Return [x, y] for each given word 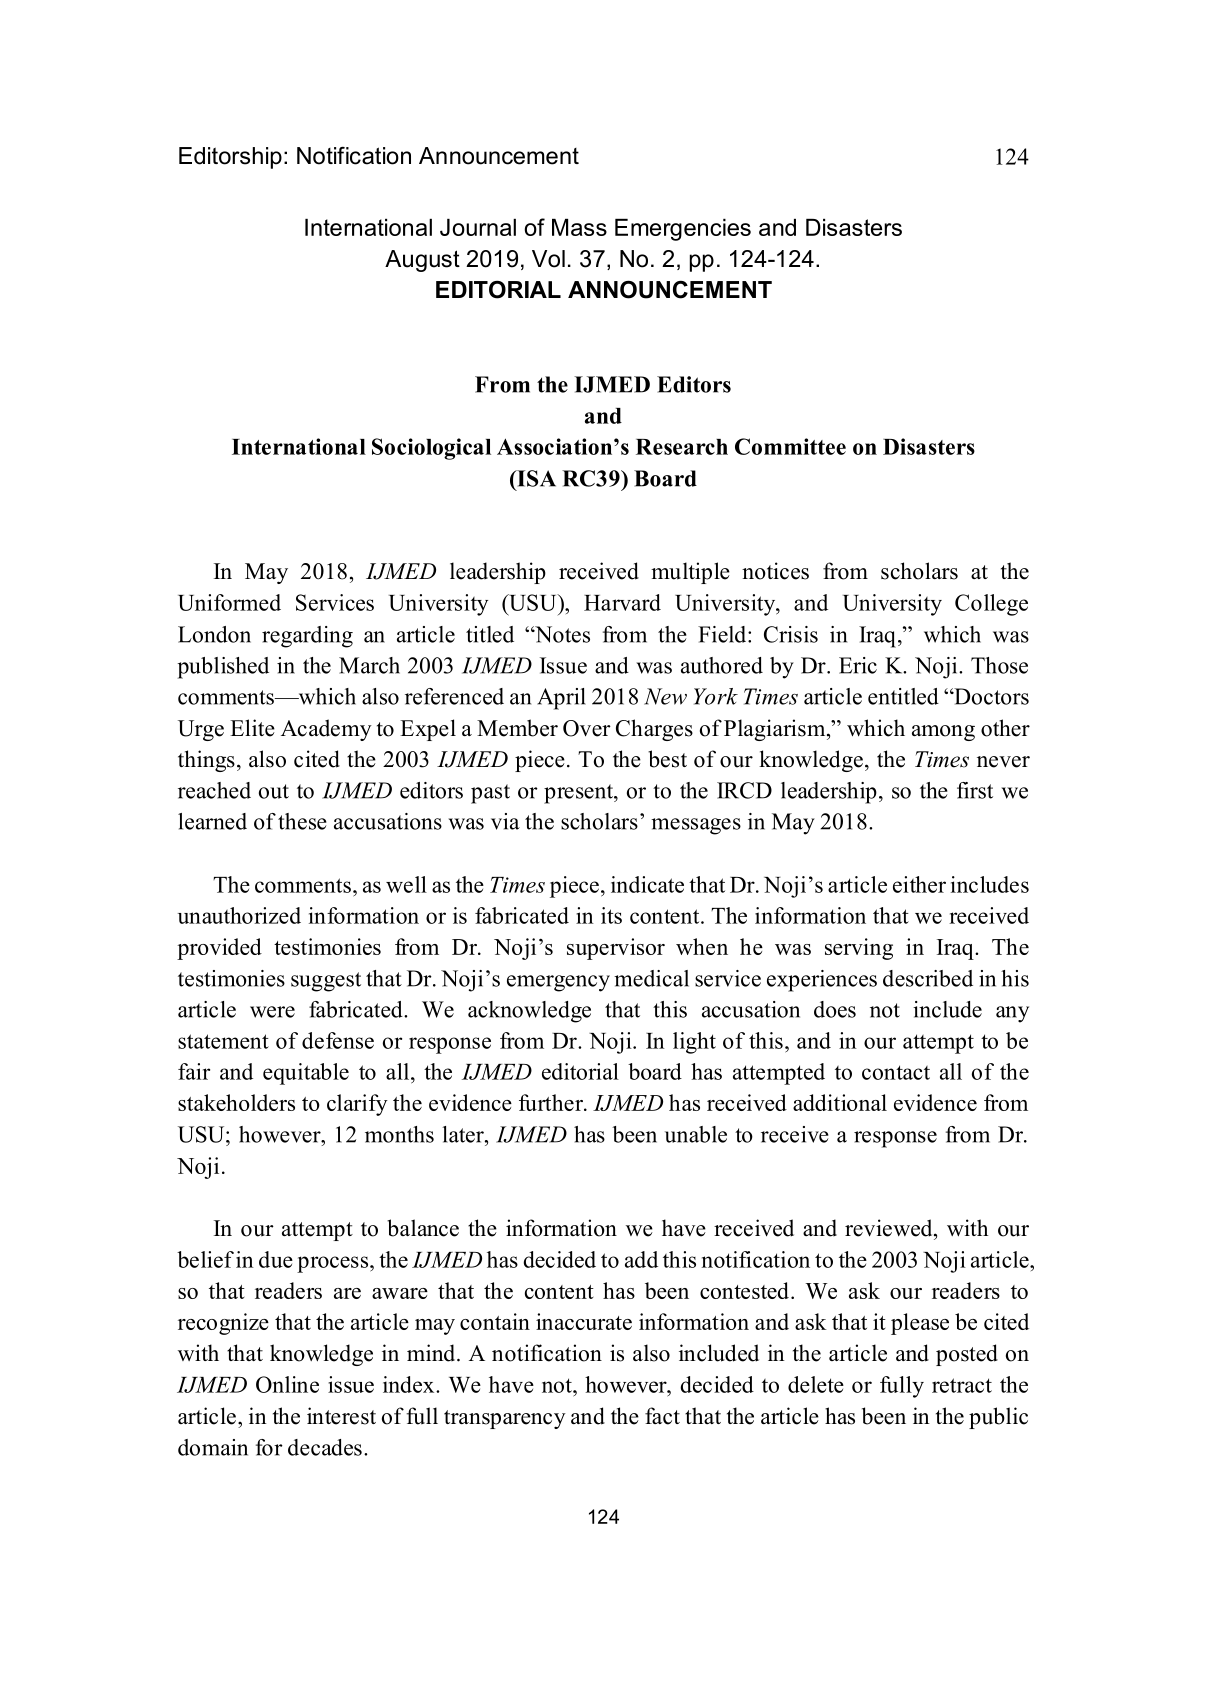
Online [287, 1384]
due [276, 1259]
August [422, 261]
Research [682, 447]
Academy [326, 730]
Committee [790, 446]
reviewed [890, 1228]
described [928, 978]
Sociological [431, 449]
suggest [326, 982]
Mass [579, 227]
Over [587, 728]
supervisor [616, 949]
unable [696, 1134]
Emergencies [683, 230]
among [943, 733]
